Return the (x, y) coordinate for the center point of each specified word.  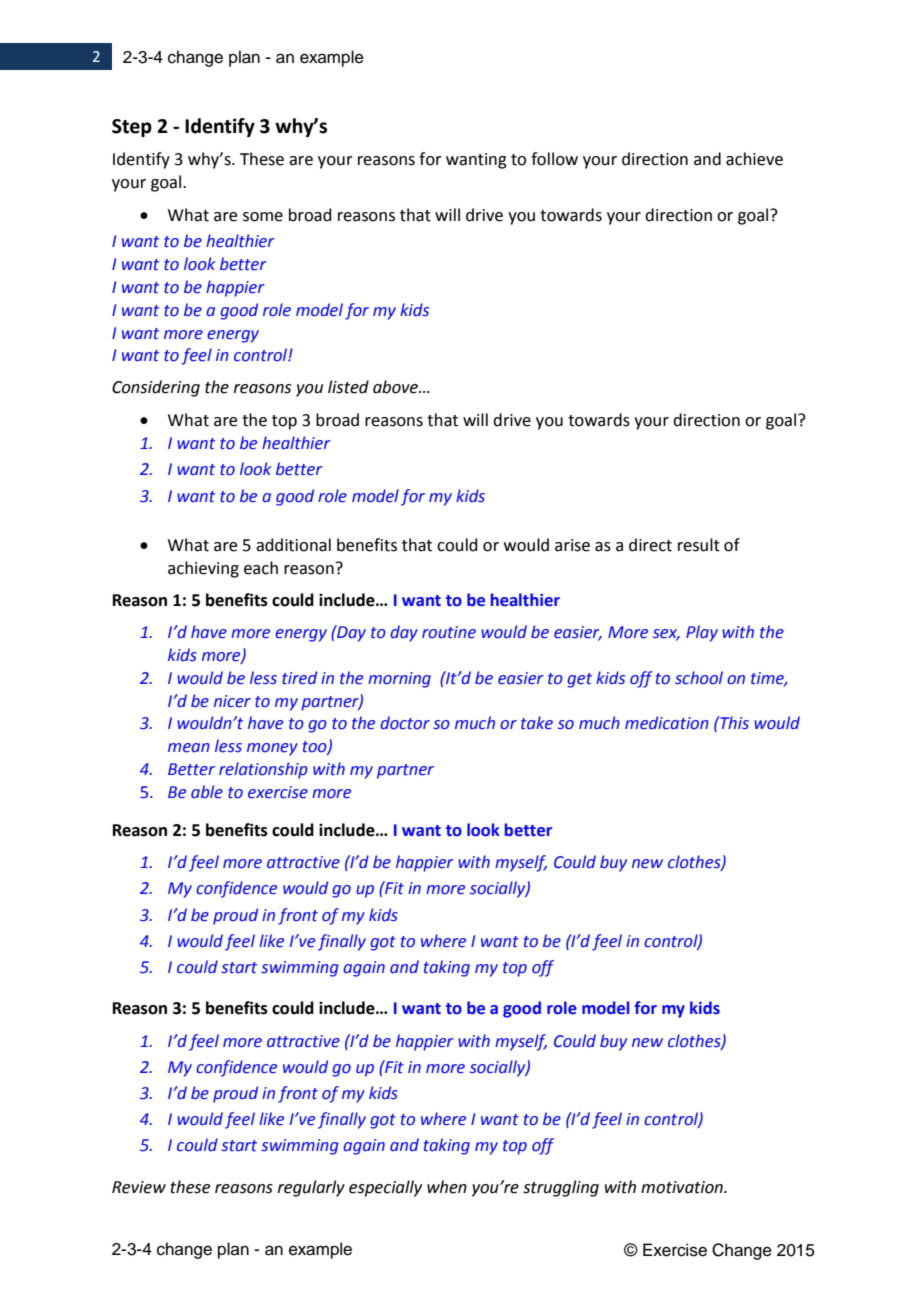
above (397, 387)
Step (132, 128)
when (447, 1187)
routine (449, 632)
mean (189, 748)
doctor (405, 723)
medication (667, 723)
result (699, 545)
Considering (156, 388)
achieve (754, 159)
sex (666, 635)
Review (139, 1187)
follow (554, 159)
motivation (683, 1187)
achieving (203, 569)
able (207, 792)
